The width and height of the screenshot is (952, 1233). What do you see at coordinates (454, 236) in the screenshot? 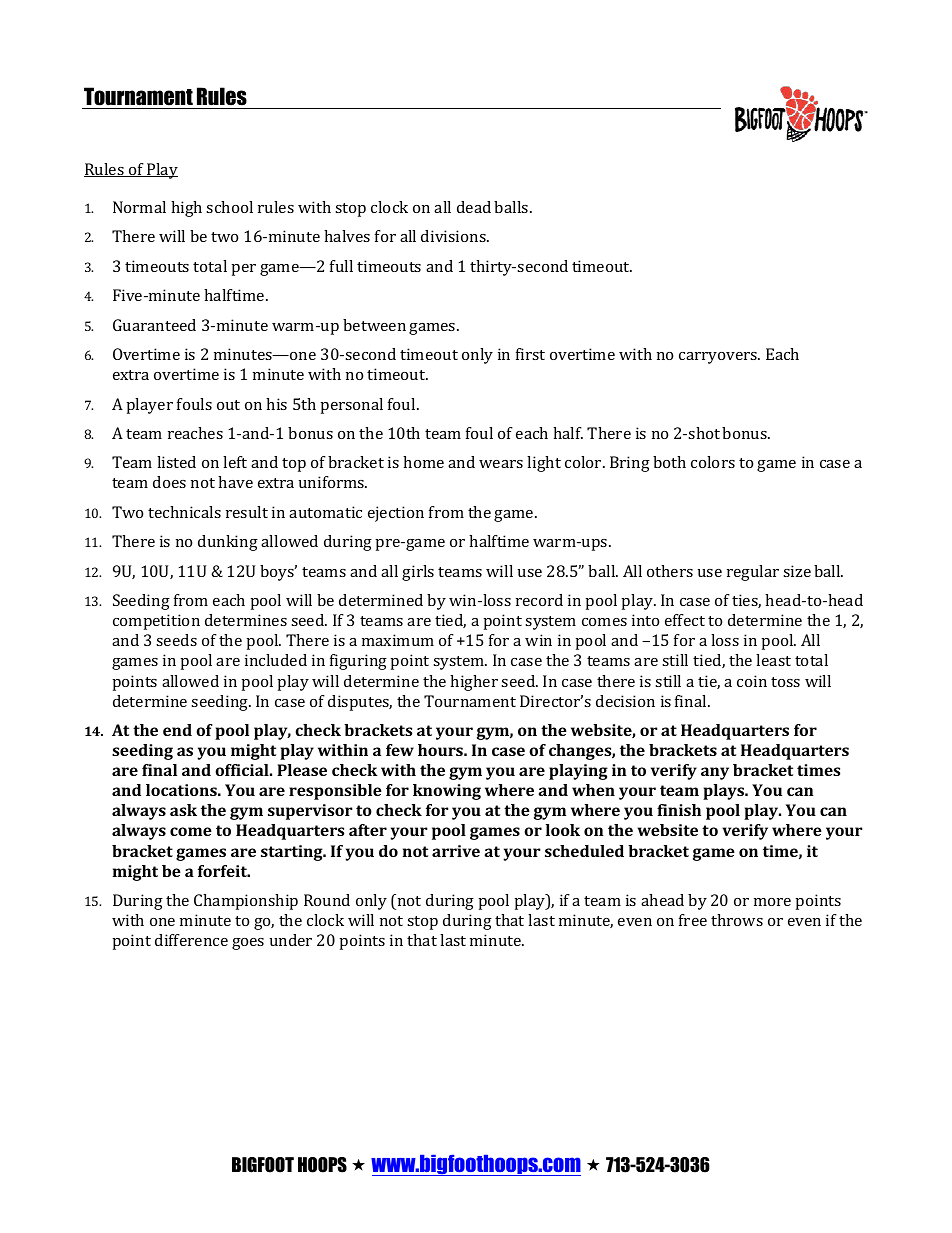
I see `divisions` at bounding box center [454, 236].
